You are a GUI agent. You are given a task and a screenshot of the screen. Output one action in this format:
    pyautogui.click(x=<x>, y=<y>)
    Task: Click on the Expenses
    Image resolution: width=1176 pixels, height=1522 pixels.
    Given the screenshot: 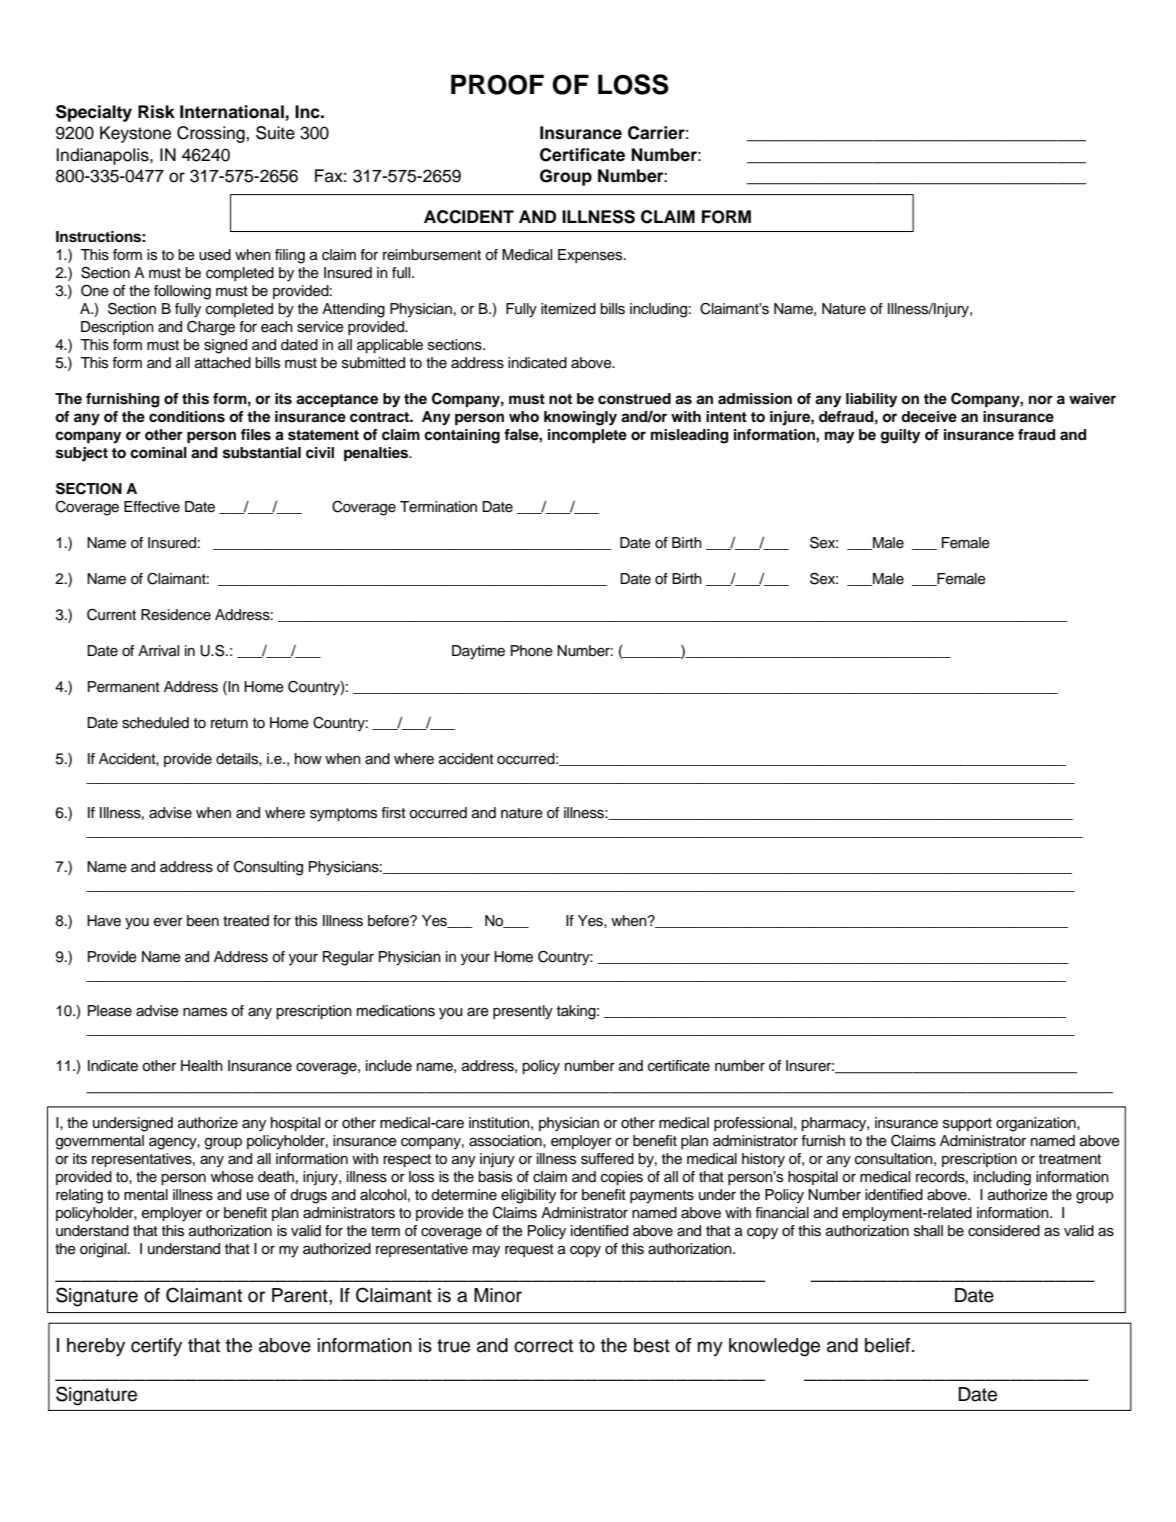 What is the action you would take?
    pyautogui.click(x=591, y=256)
